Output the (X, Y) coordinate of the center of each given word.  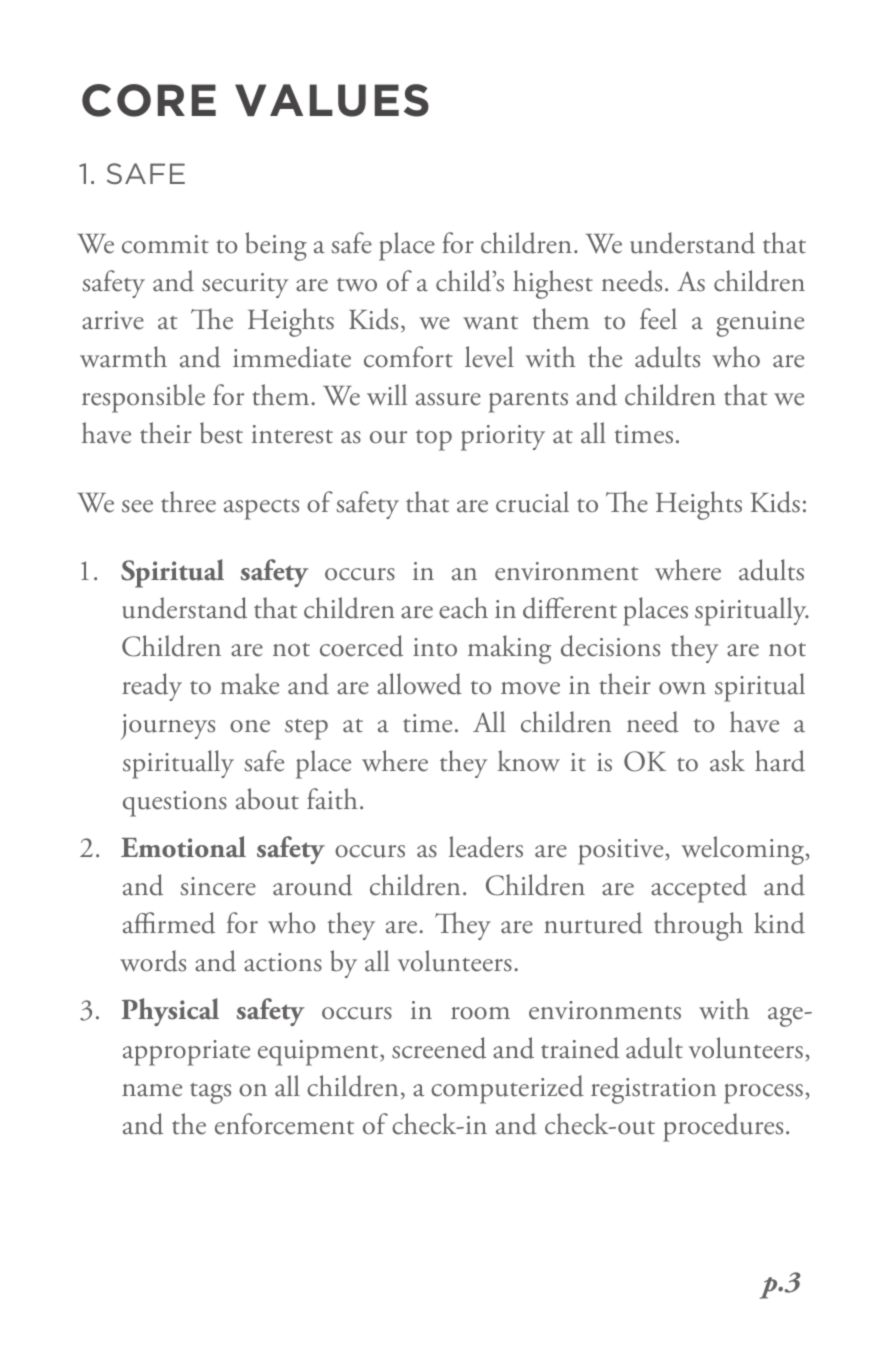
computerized (507, 1089)
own (682, 688)
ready (152, 687)
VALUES (332, 100)
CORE (149, 100)
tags (210, 1093)
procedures (723, 1127)
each (463, 608)
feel (658, 319)
